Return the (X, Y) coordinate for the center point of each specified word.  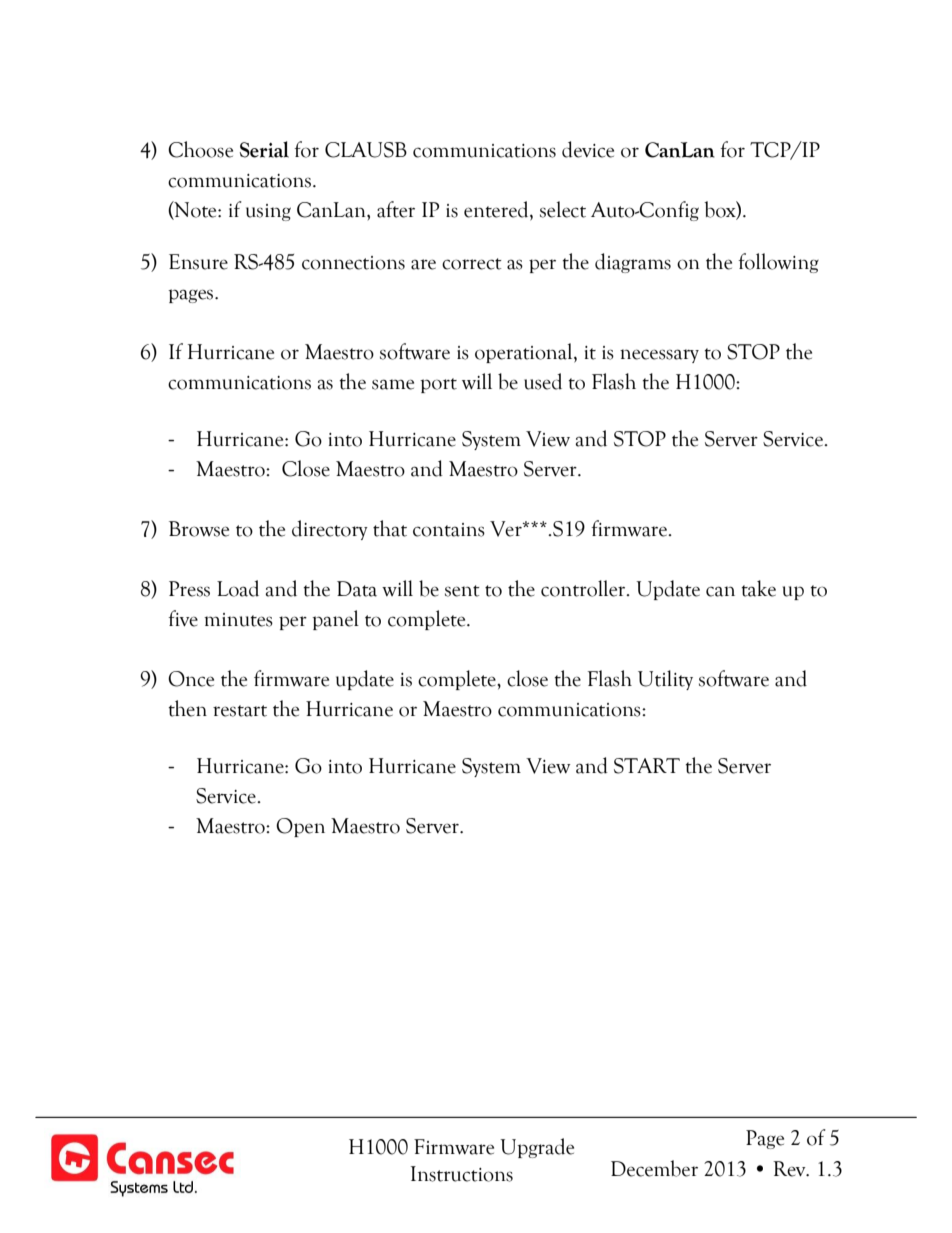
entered (497, 209)
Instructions (462, 1174)
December (654, 1168)
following (778, 263)
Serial (264, 149)
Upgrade (537, 1148)
